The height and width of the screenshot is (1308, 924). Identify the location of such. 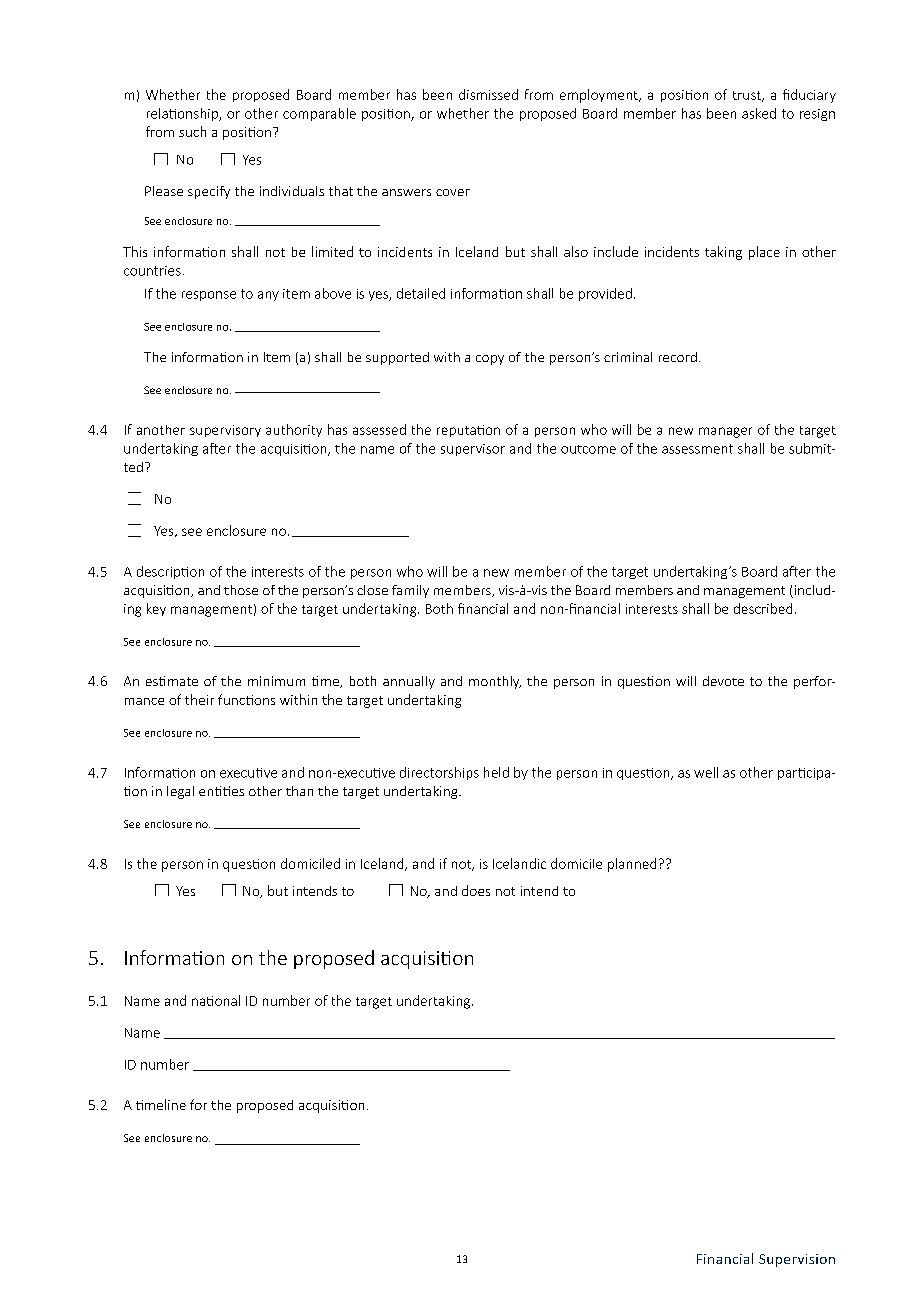
(192, 131).
